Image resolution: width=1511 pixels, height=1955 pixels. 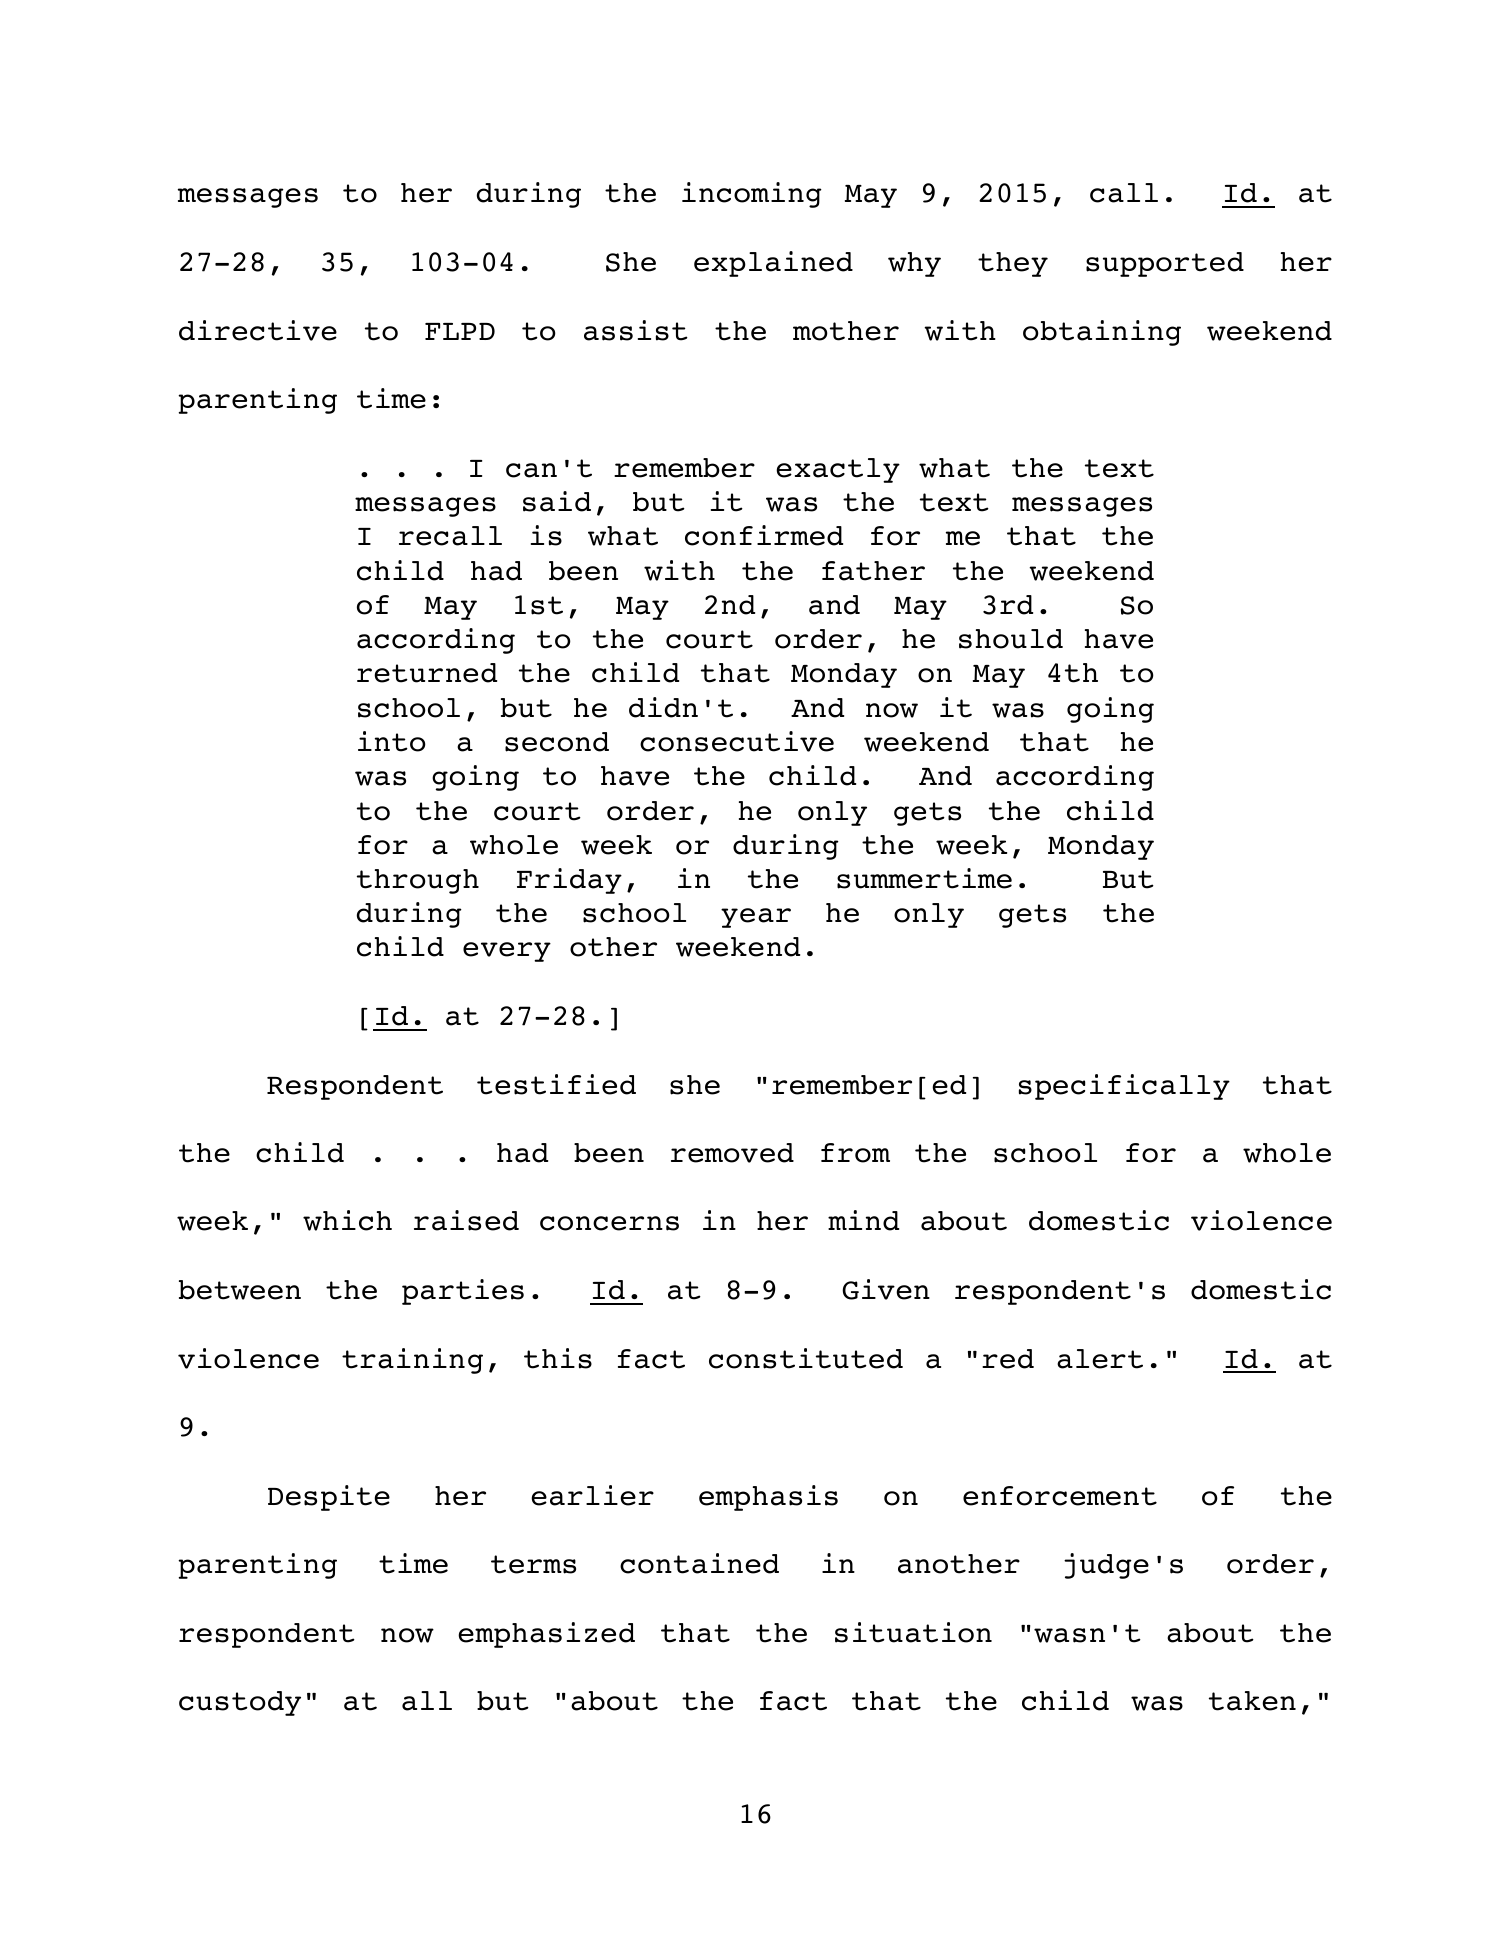 What do you see at coordinates (773, 264) in the screenshot?
I see `explained` at bounding box center [773, 264].
